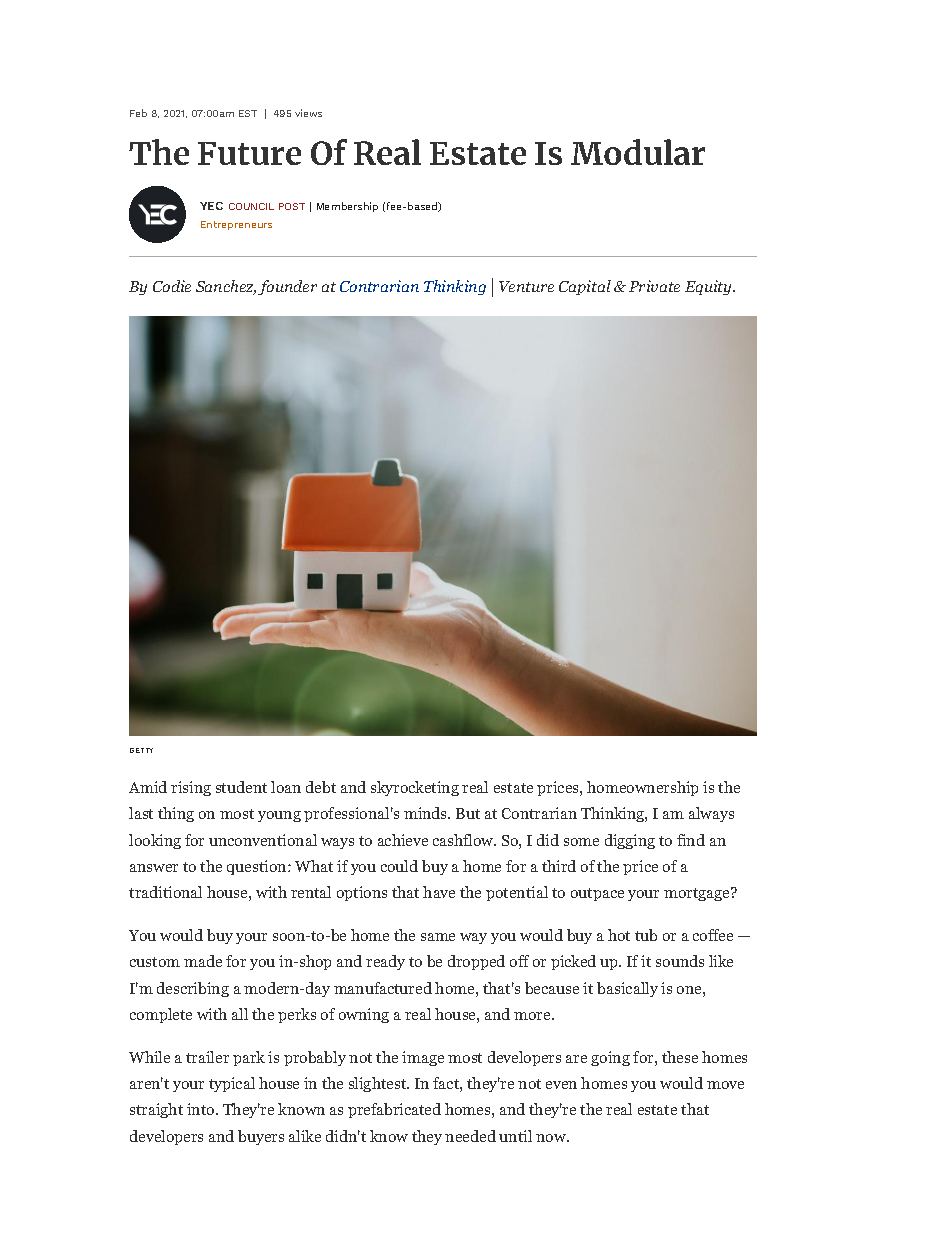 This document has height=1233, width=952. Describe the element at coordinates (394, 1110) in the document. I see `prefabricated` at that location.
